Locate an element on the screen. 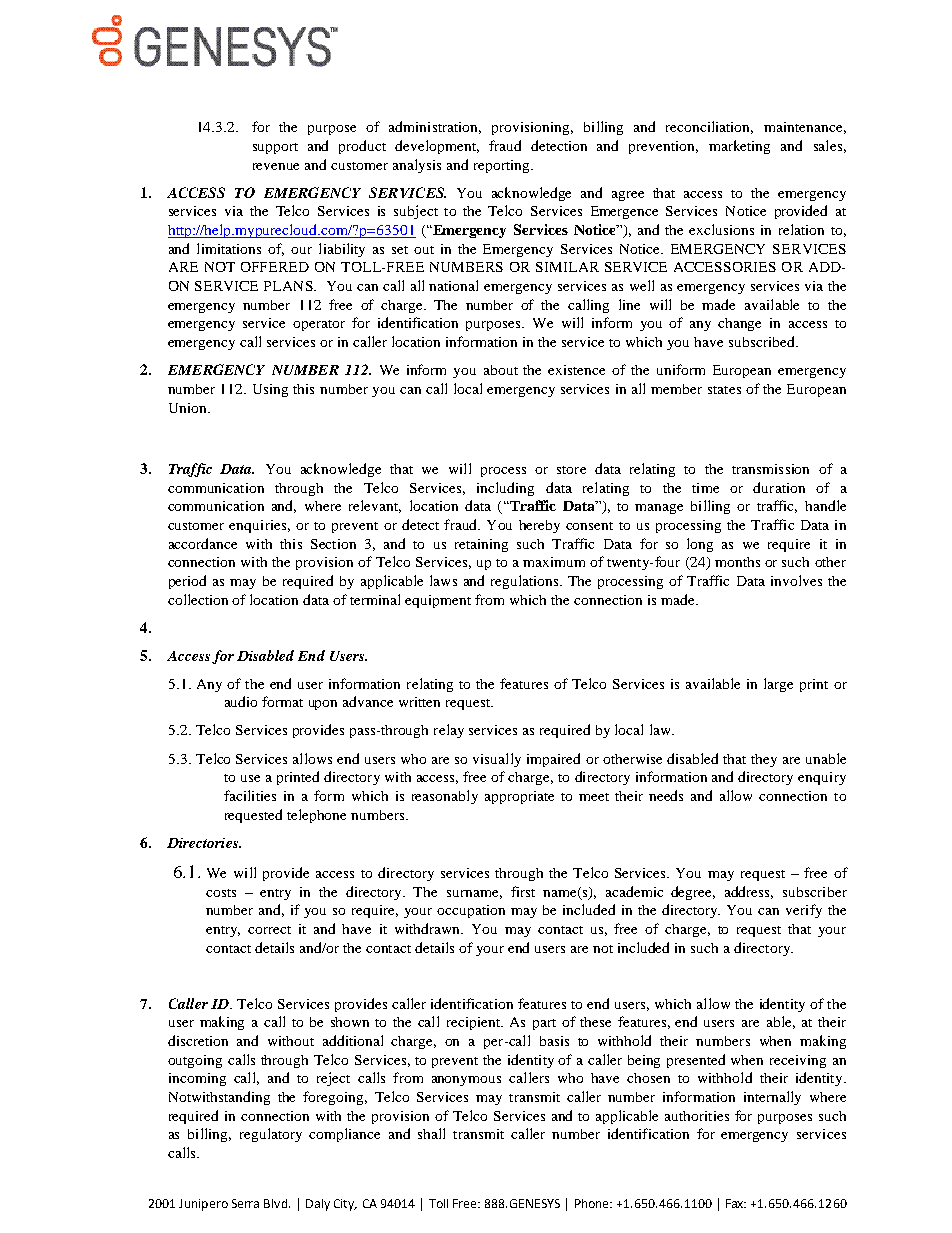  development is located at coordinates (437, 147).
